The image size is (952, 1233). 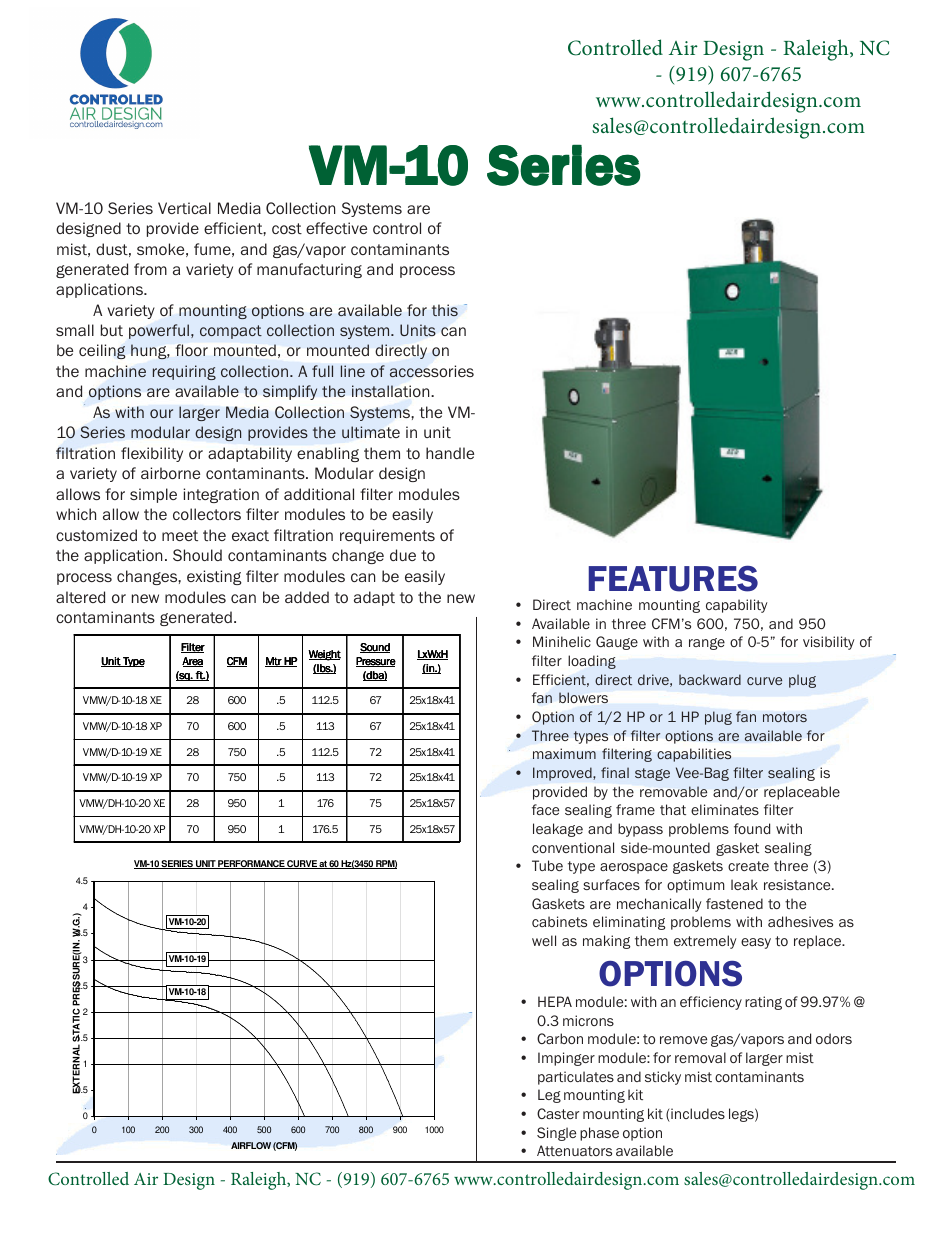 What do you see at coordinates (251, 1145) in the screenshot?
I see `AIRFLOW` at bounding box center [251, 1145].
